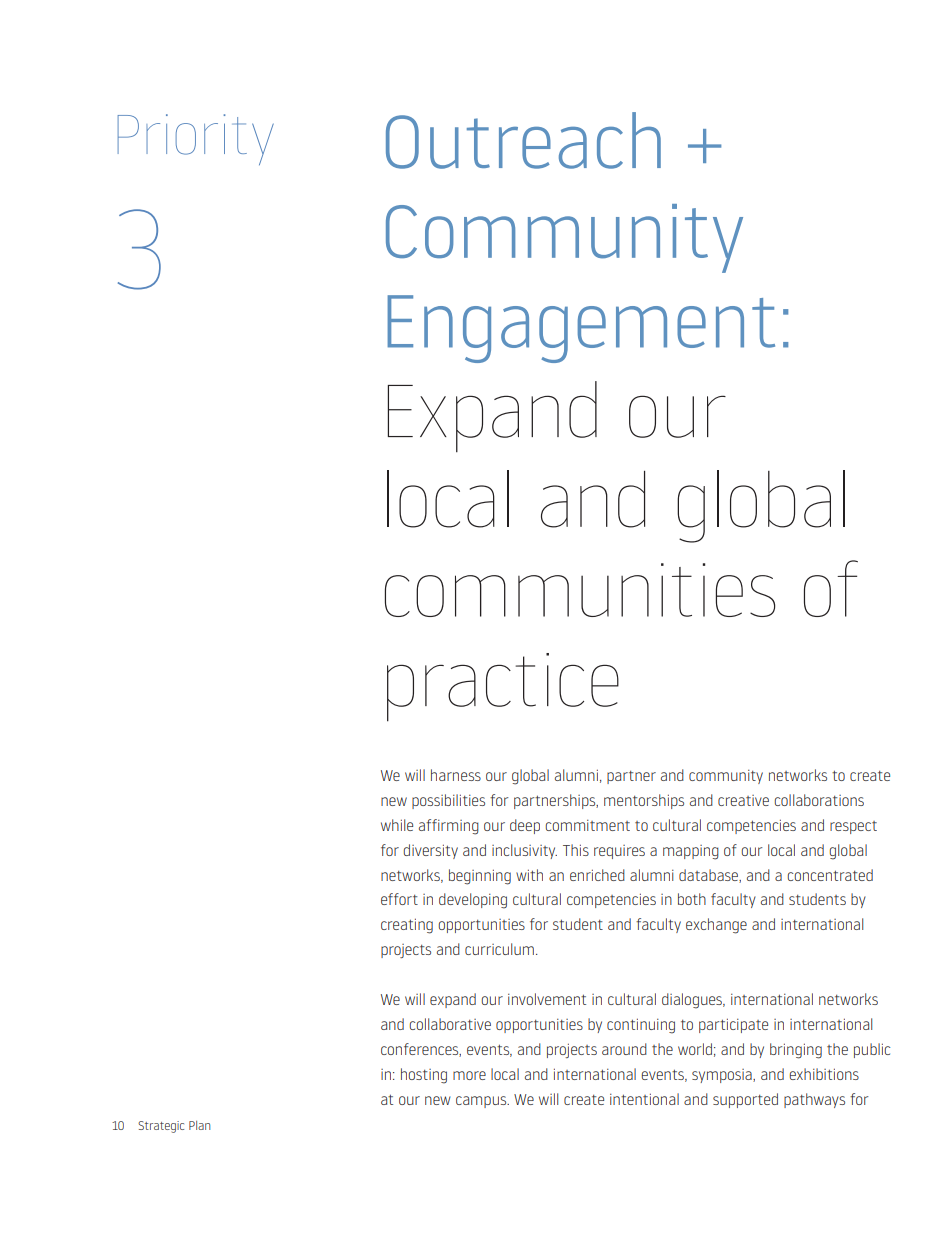  What do you see at coordinates (819, 800) in the screenshot?
I see `collaborations` at bounding box center [819, 800].
